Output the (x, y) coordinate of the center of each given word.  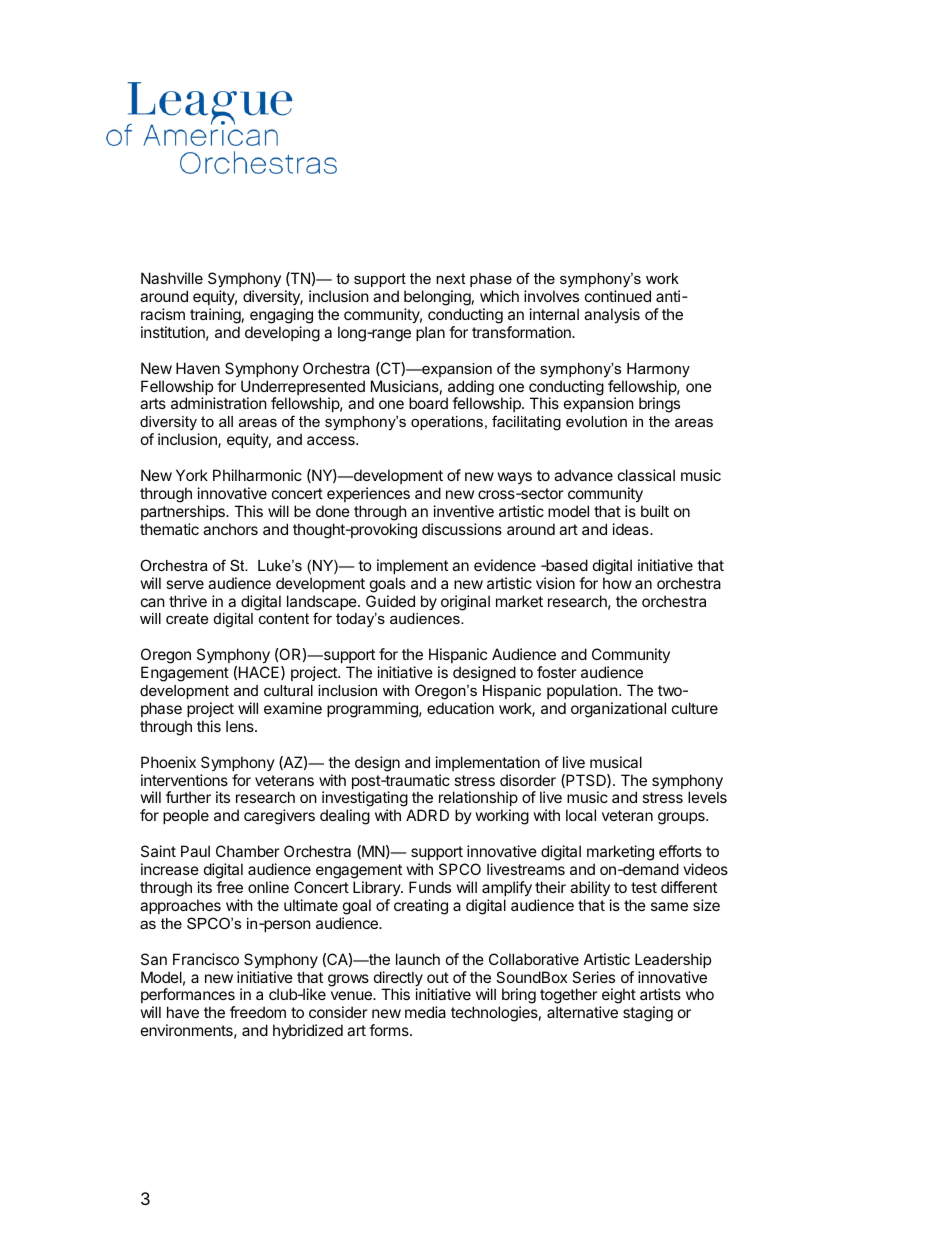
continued (618, 296)
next (450, 278)
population (583, 691)
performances (188, 997)
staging (648, 1014)
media (425, 1012)
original (465, 603)
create (187, 618)
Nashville (172, 278)
